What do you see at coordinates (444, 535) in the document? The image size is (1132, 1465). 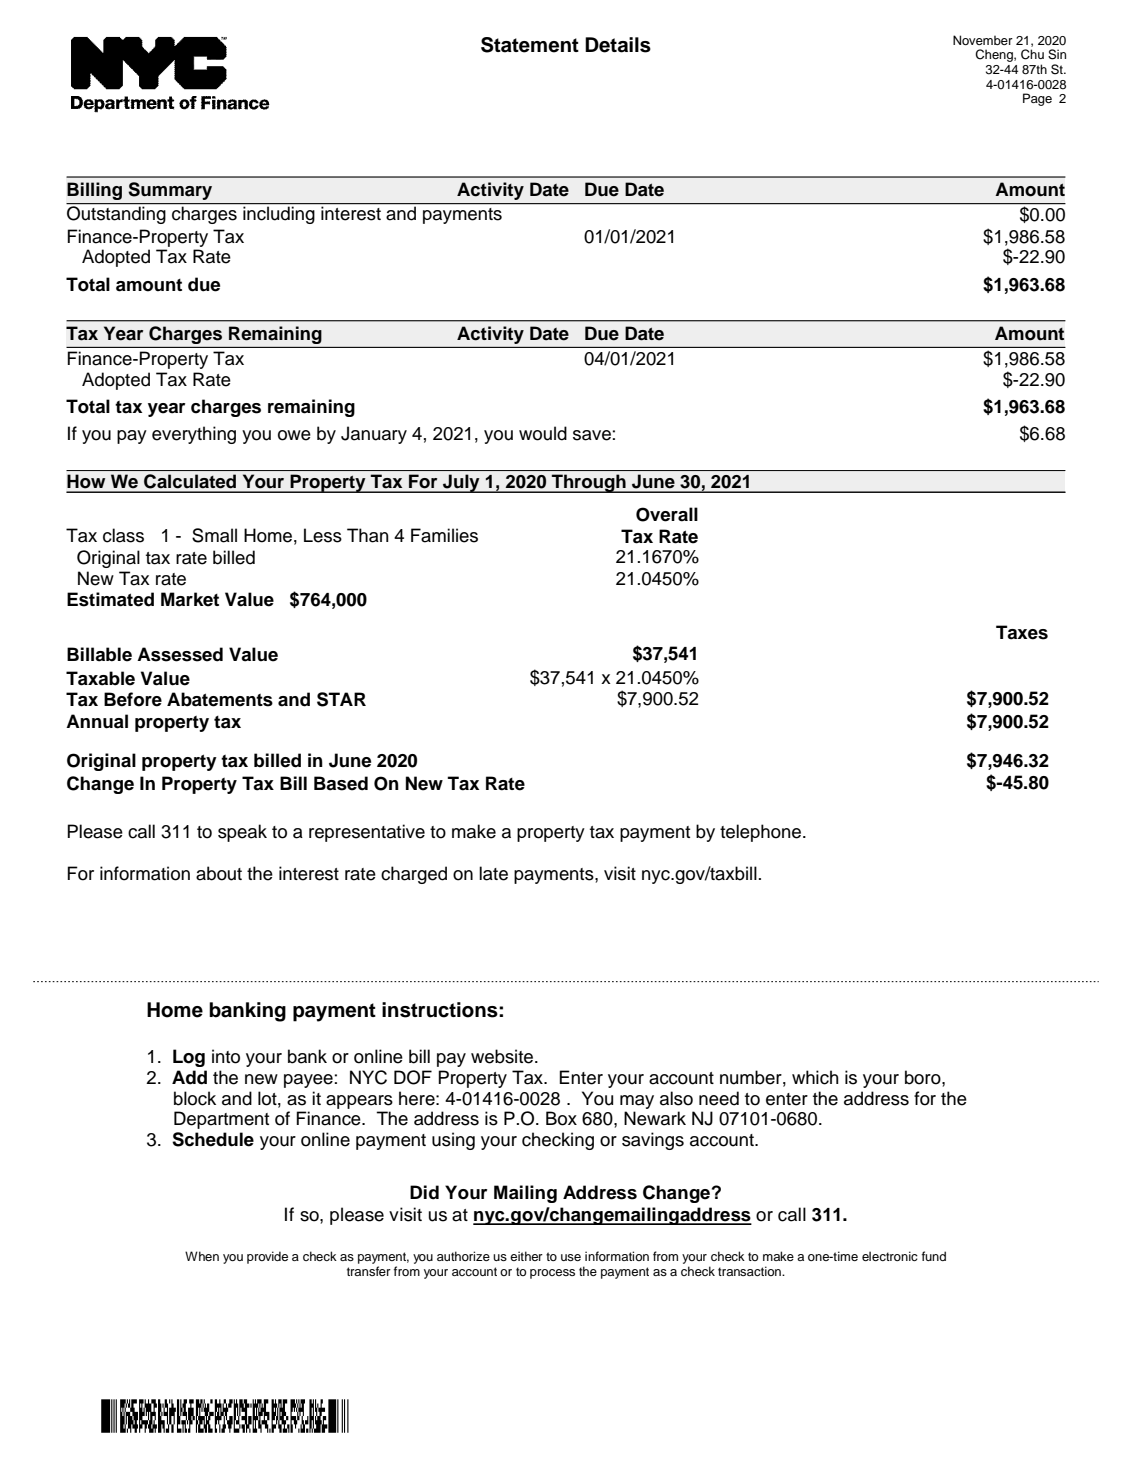 I see `Families` at bounding box center [444, 535].
